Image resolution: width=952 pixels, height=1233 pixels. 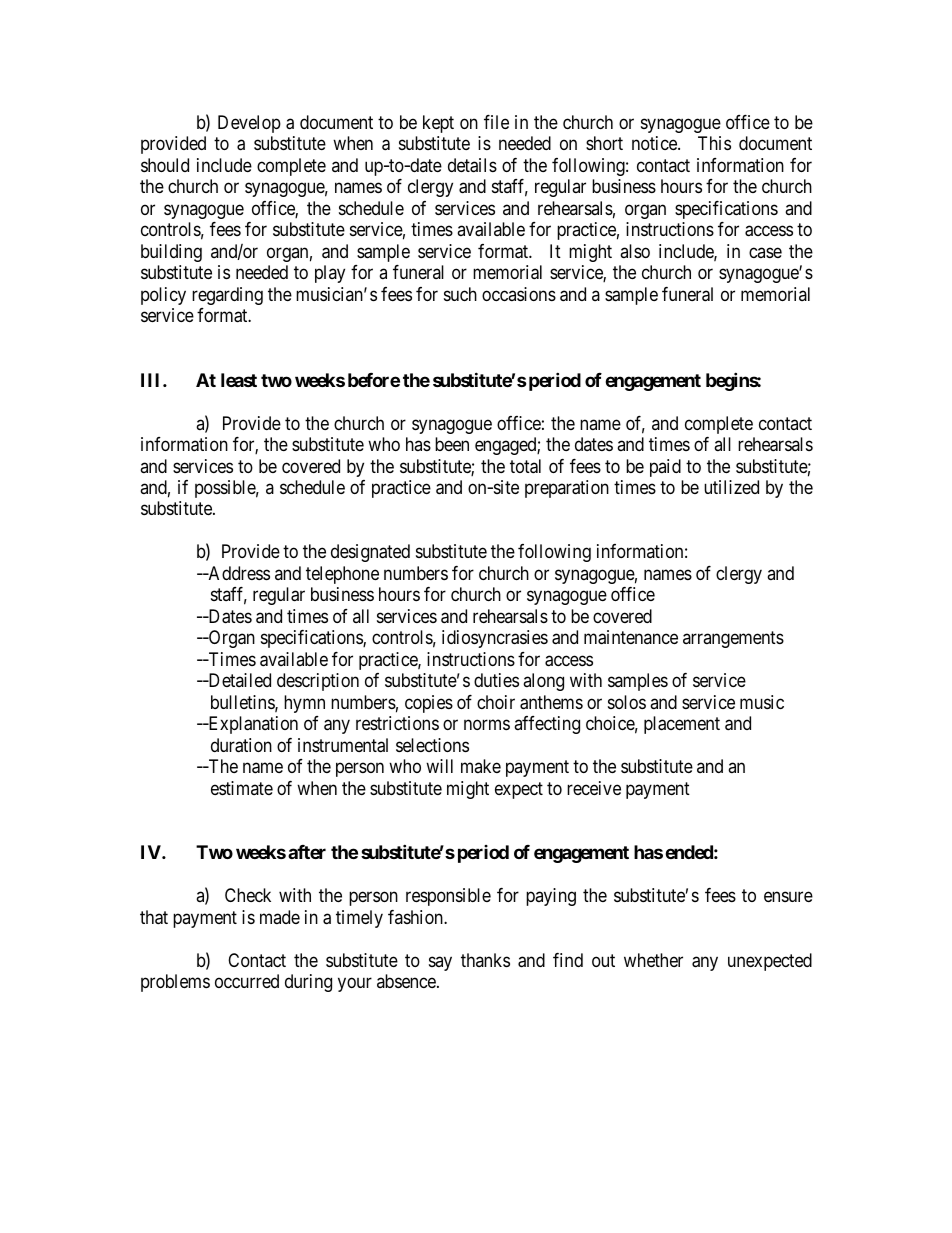 What do you see at coordinates (496, 680) in the image?
I see `duties` at bounding box center [496, 680].
